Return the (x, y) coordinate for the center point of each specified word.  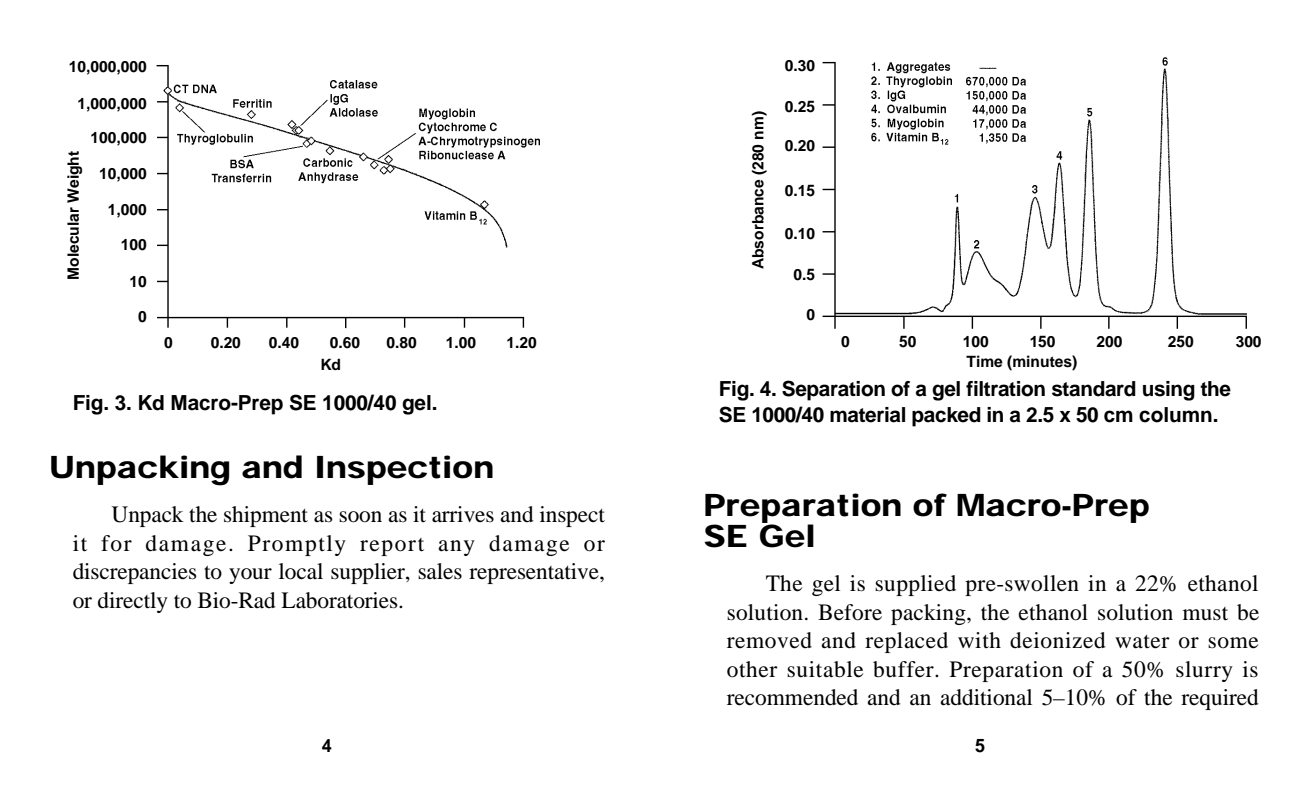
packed (946, 417)
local (301, 571)
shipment (266, 516)
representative (535, 573)
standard (1094, 389)
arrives (463, 514)
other (752, 669)
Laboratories (340, 600)
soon (360, 517)
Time (984, 361)
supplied (915, 585)
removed (769, 640)
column (1175, 415)
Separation (833, 390)
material (867, 415)
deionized (1058, 640)
